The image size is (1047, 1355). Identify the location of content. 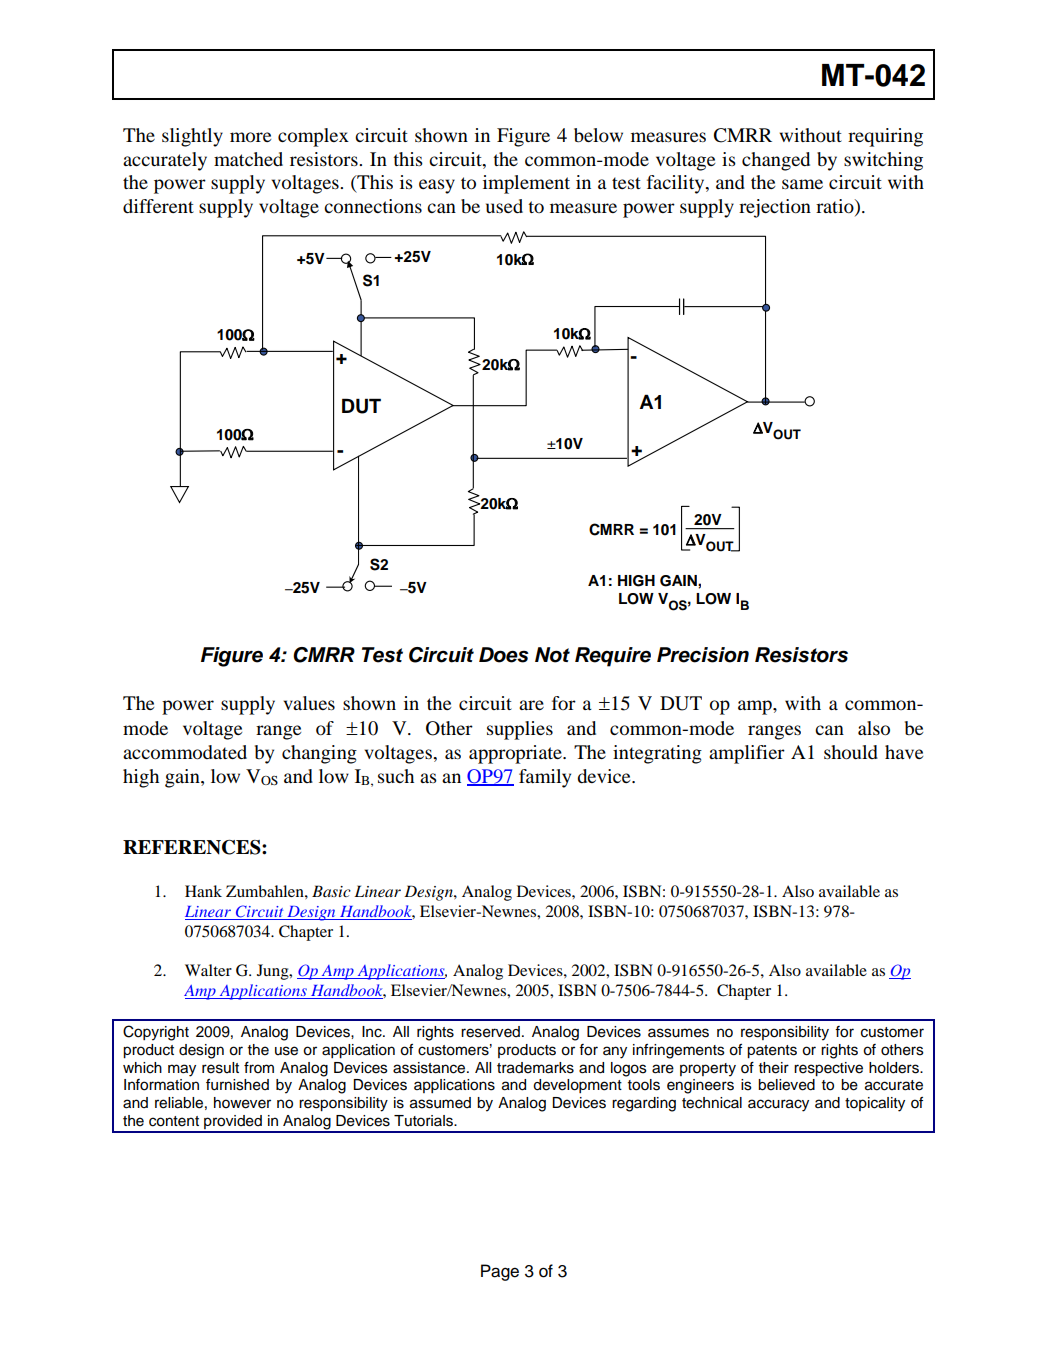
(174, 1121).
